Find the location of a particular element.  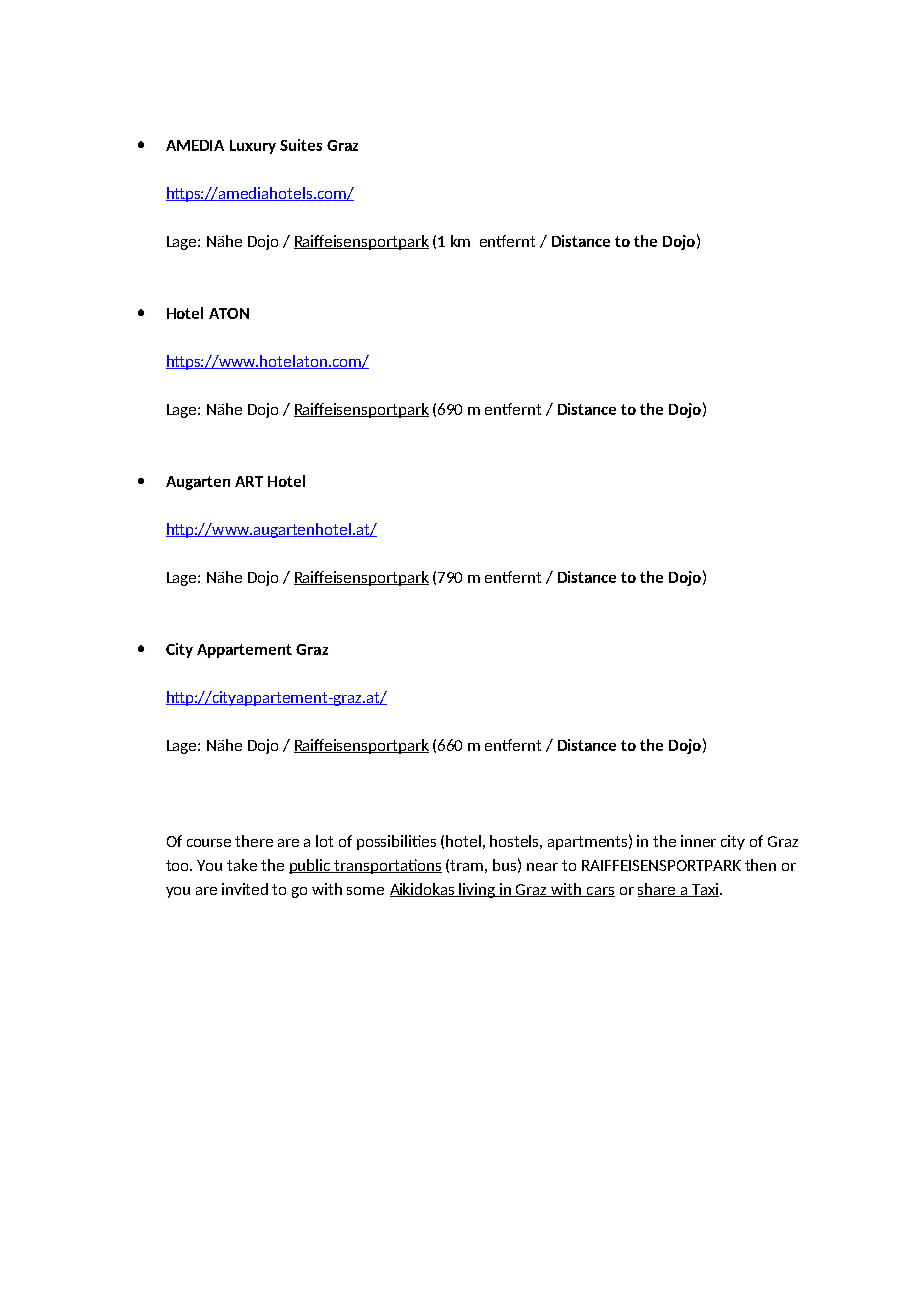

take is located at coordinates (242, 865).
